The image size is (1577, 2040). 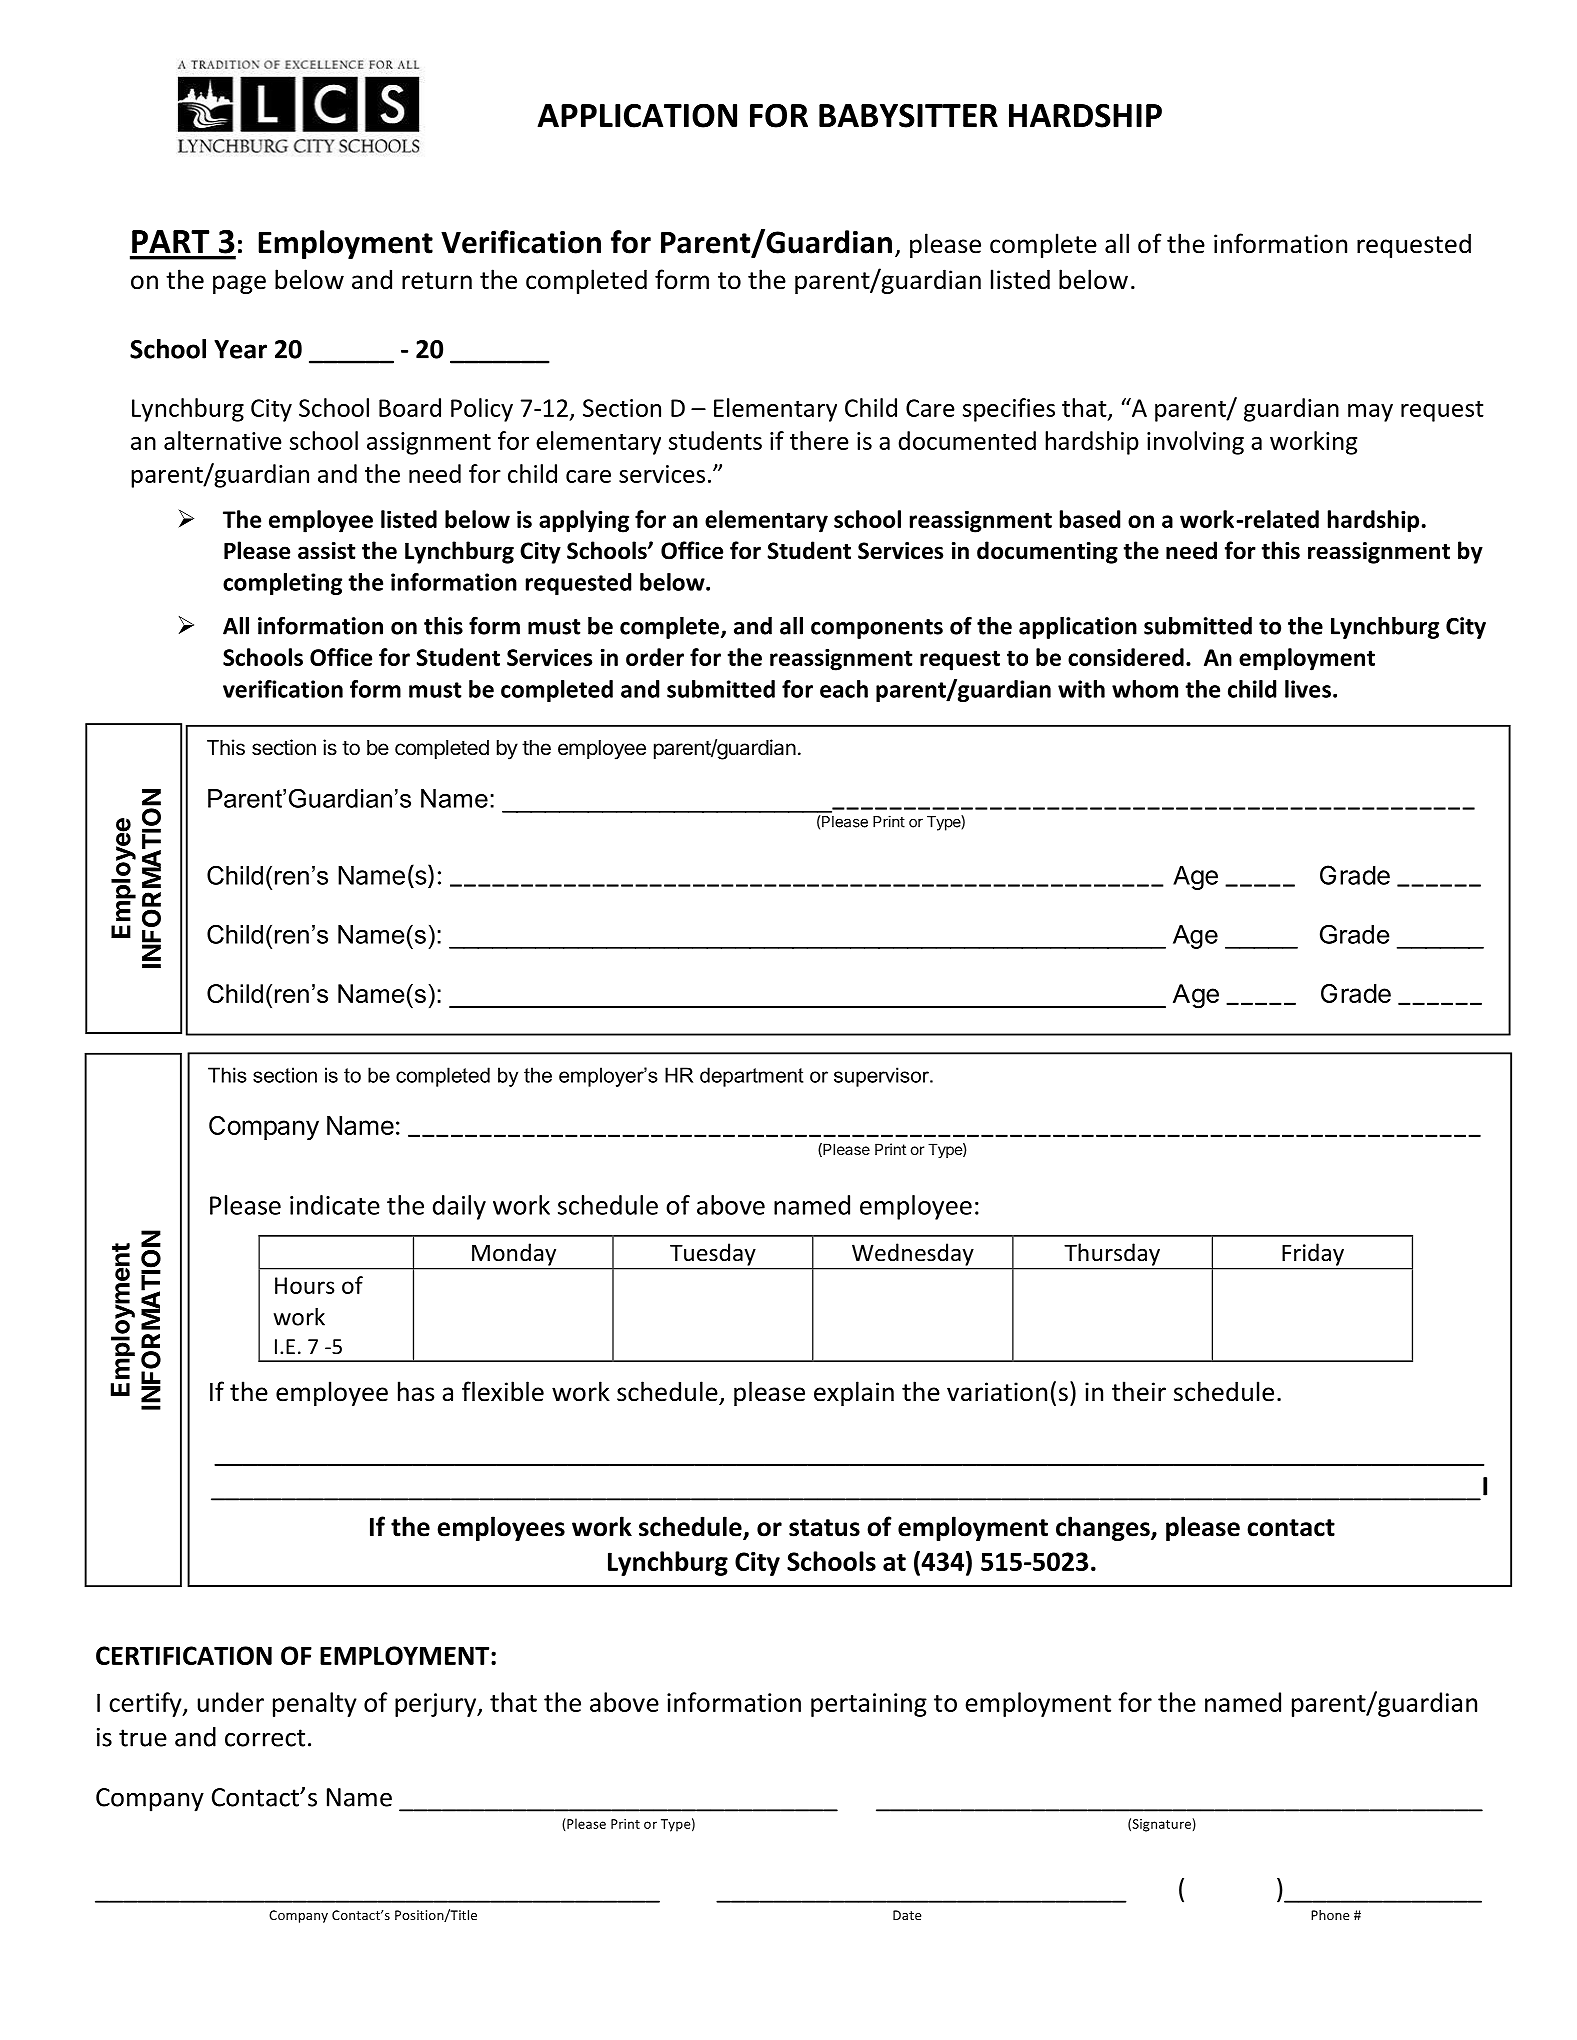 What do you see at coordinates (1139, 1391) in the document?
I see `their` at bounding box center [1139, 1391].
